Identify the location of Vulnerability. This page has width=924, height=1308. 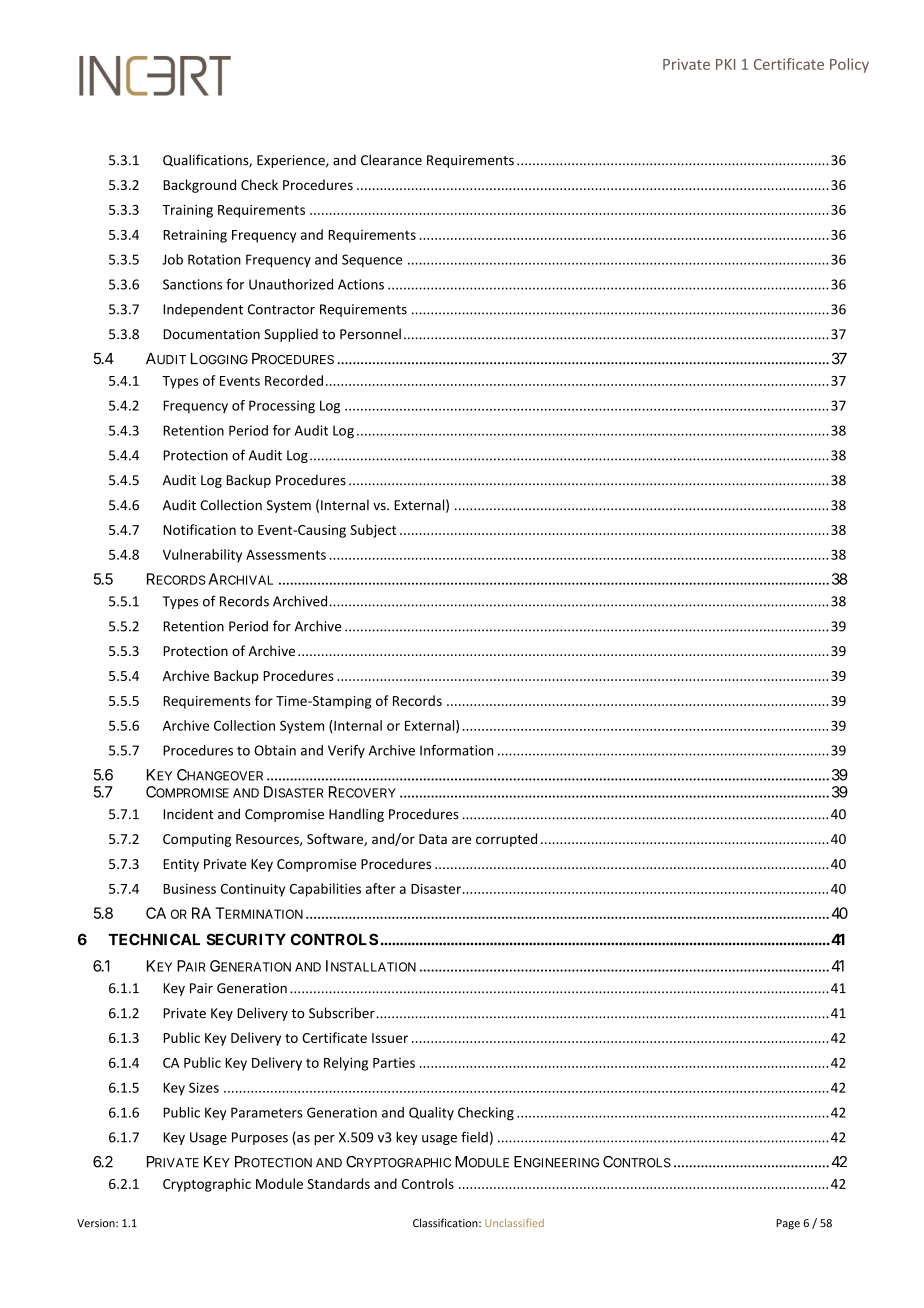
(202, 556).
